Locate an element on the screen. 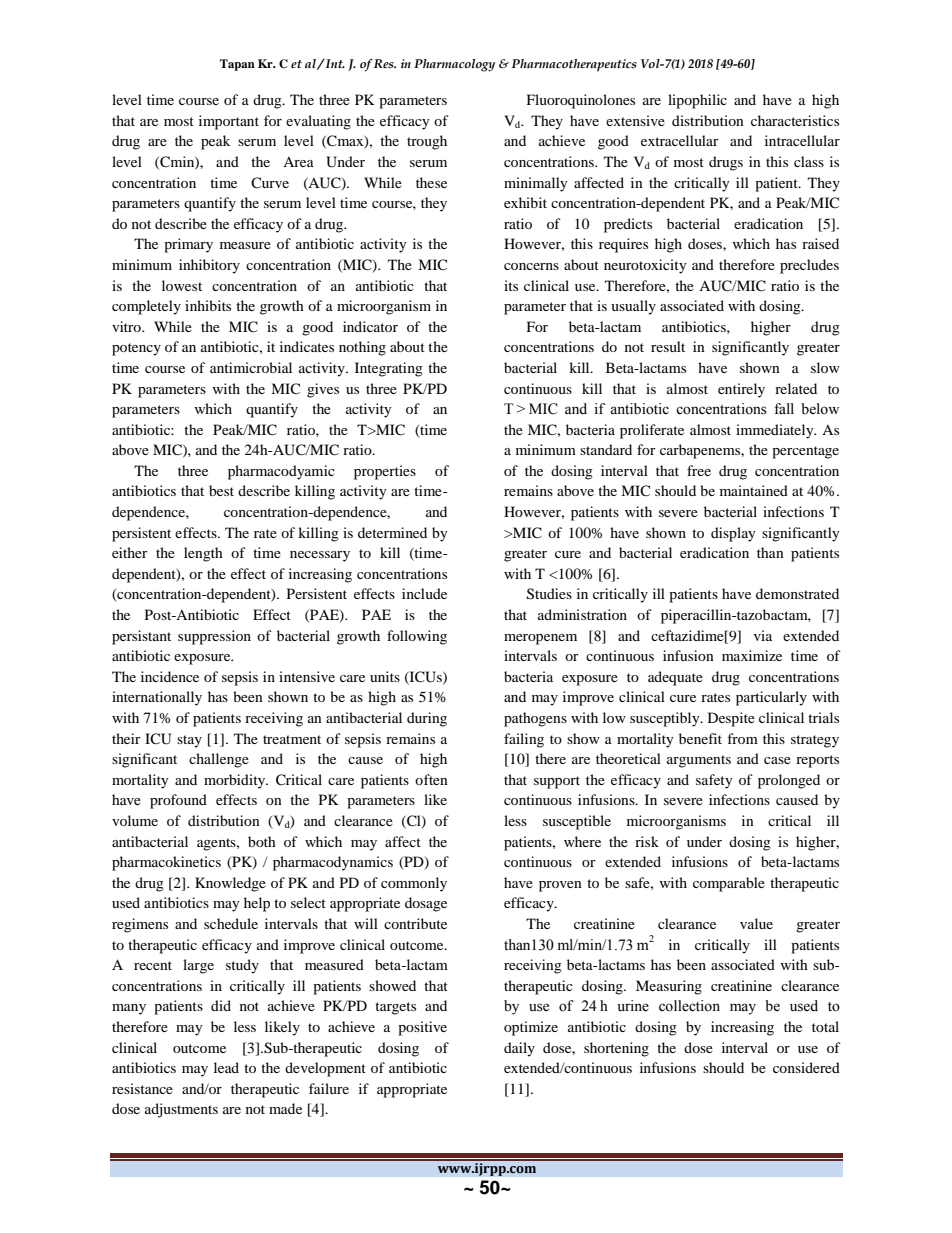  Pharmacology is located at coordinates (454, 65).
